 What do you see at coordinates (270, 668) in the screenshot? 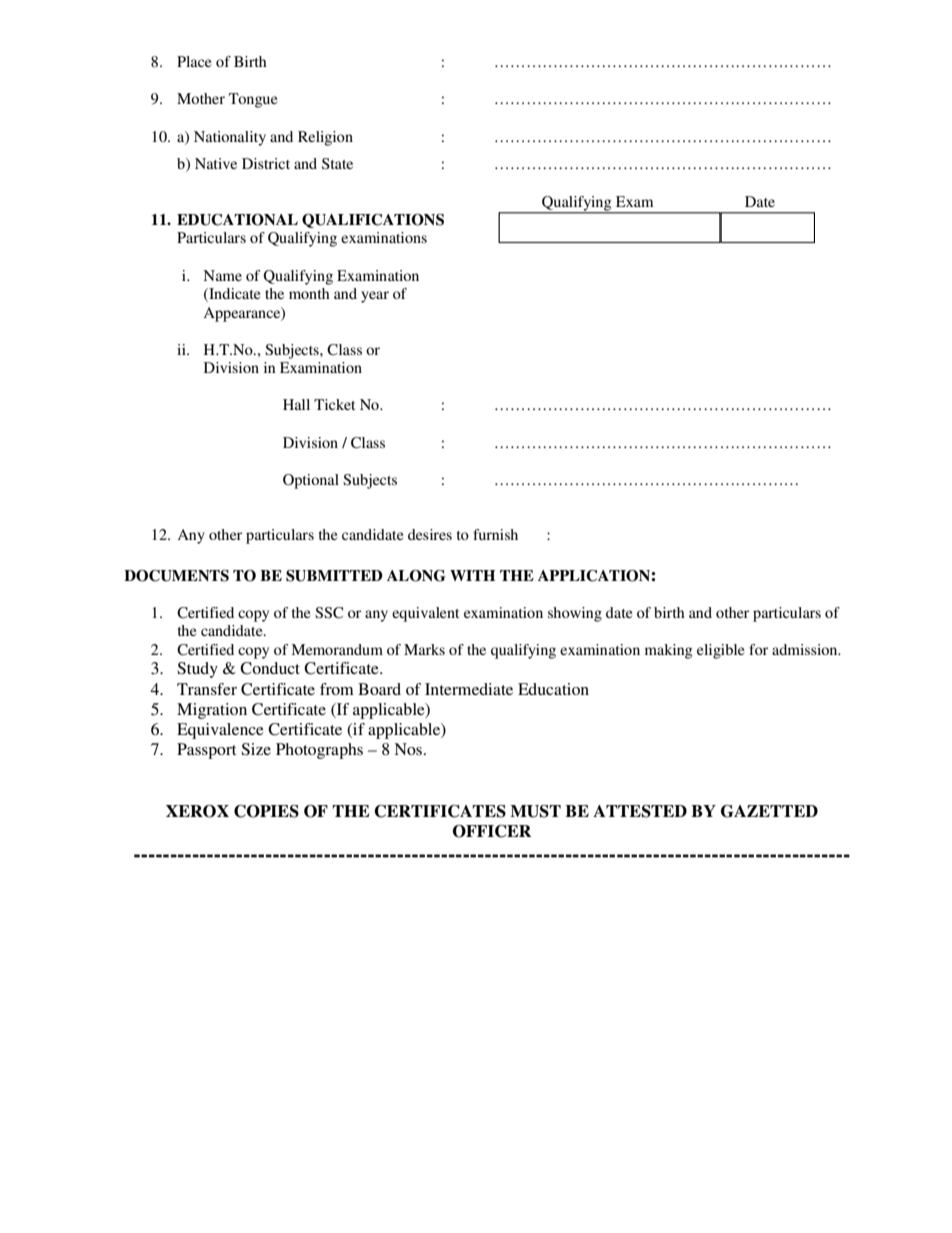
I see `Conduct` at bounding box center [270, 668].
